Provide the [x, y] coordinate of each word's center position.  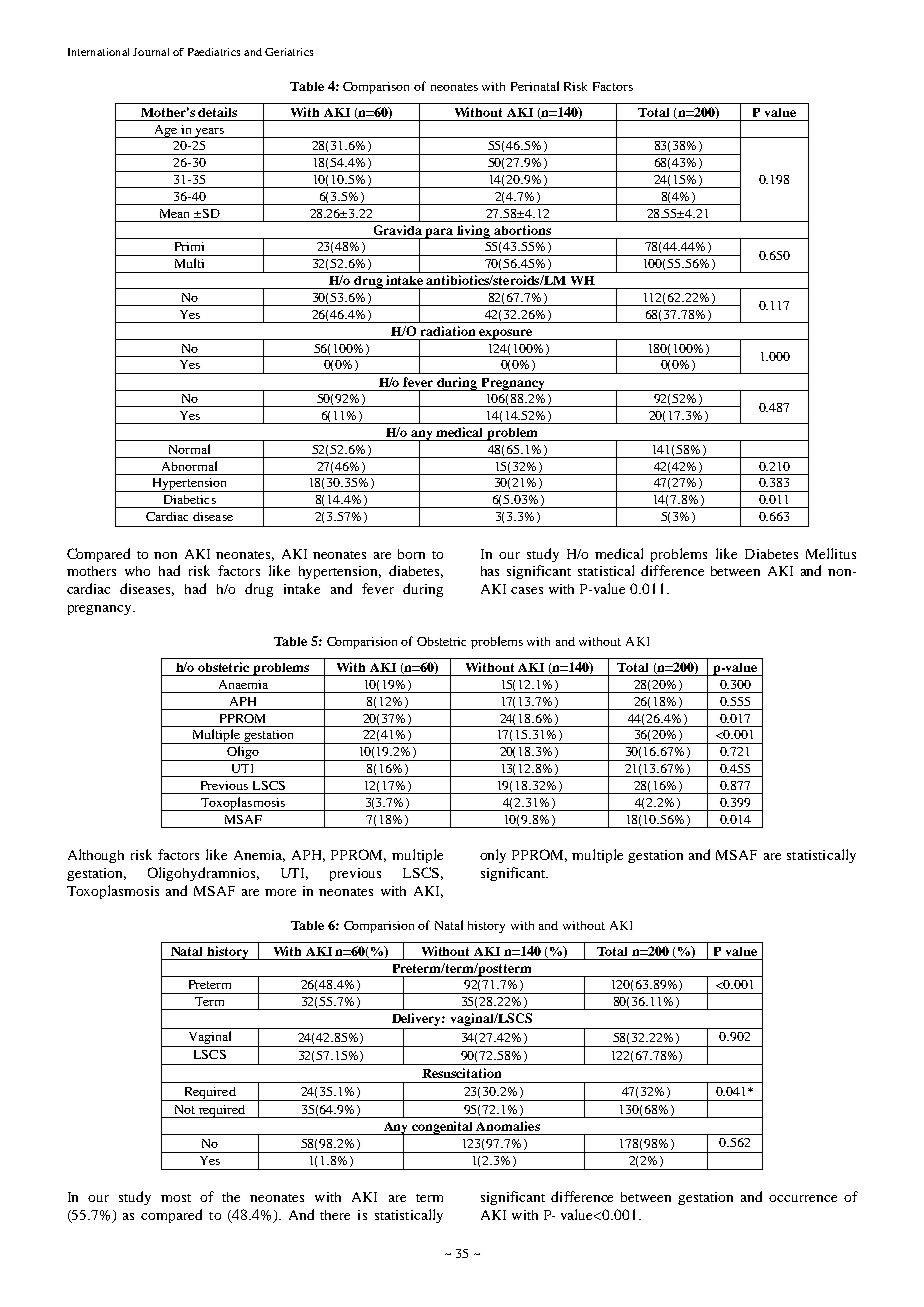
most [176, 1198]
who [137, 571]
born [411, 554]
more [280, 892]
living [474, 232]
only [493, 856]
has [490, 571]
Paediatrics [214, 52]
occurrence [803, 1198]
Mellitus [831, 553]
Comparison [376, 88]
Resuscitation [461, 1073]
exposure [506, 334]
